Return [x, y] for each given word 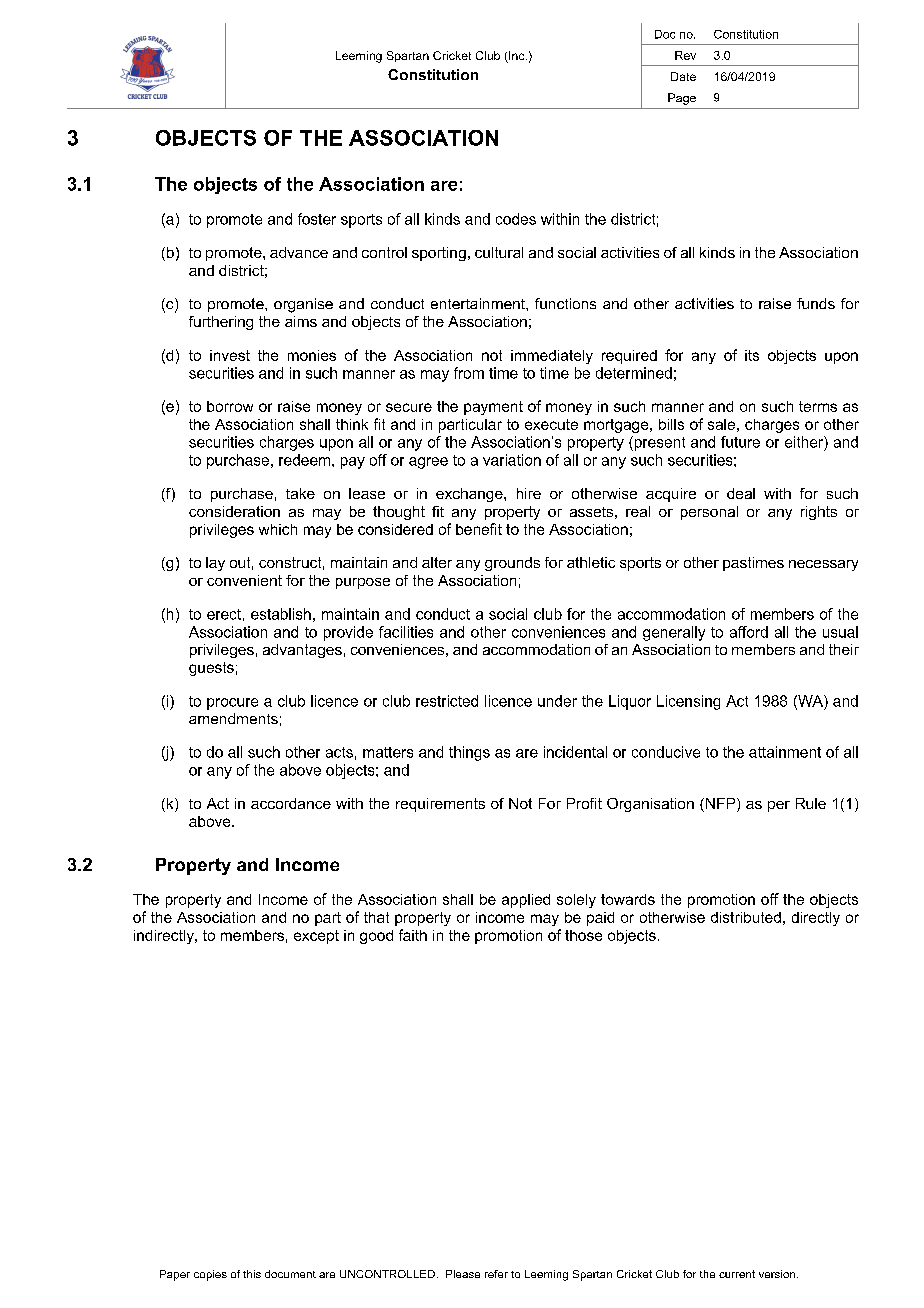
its [752, 355]
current [737, 1274]
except [316, 937]
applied [526, 901]
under [557, 701]
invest [230, 355]
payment [493, 408]
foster [317, 219]
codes [516, 219]
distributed [746, 917]
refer [496, 1274]
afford [749, 632]
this [252, 1274]
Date [683, 76]
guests [211, 669]
